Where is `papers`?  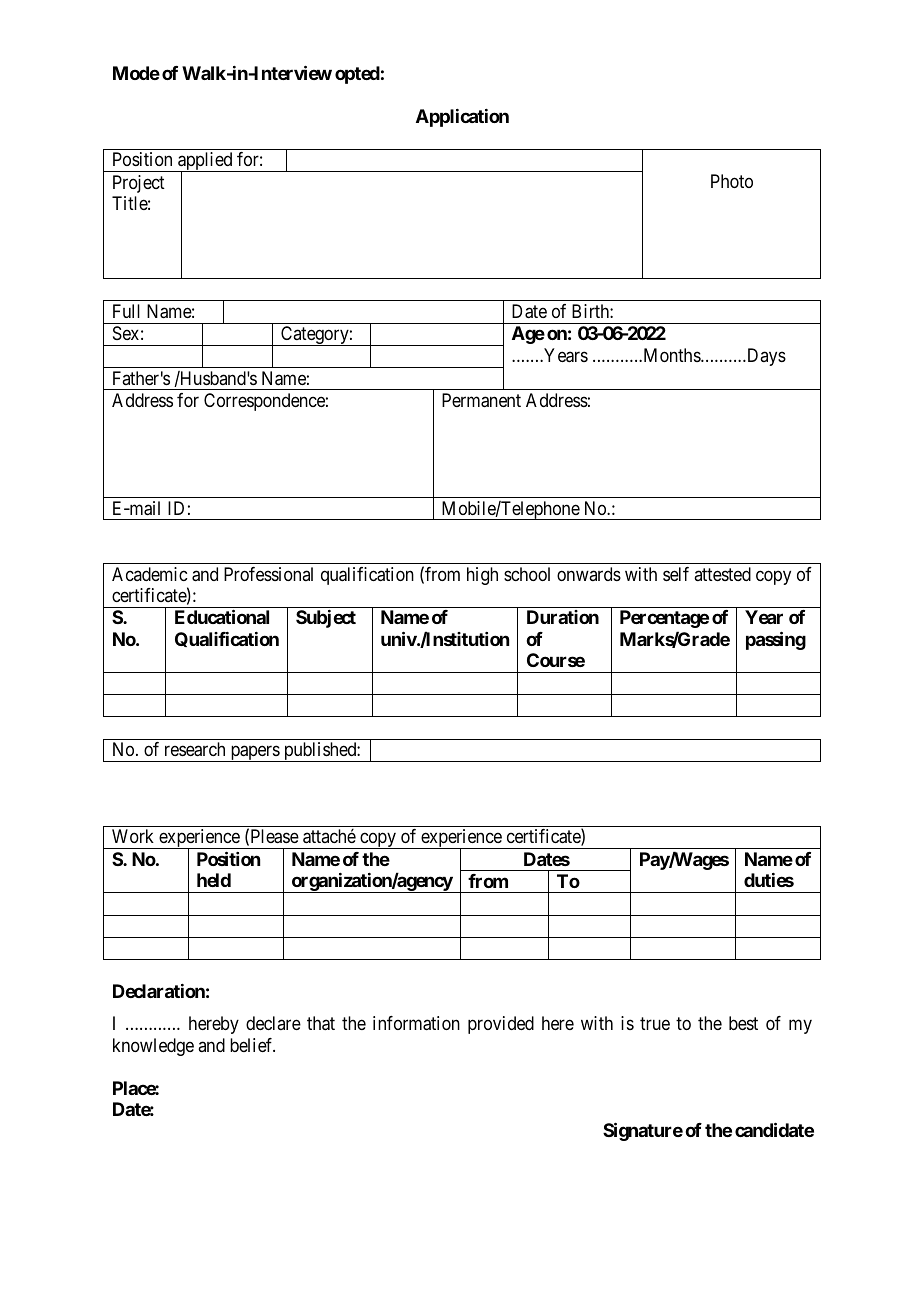 papers is located at coordinates (254, 754).
